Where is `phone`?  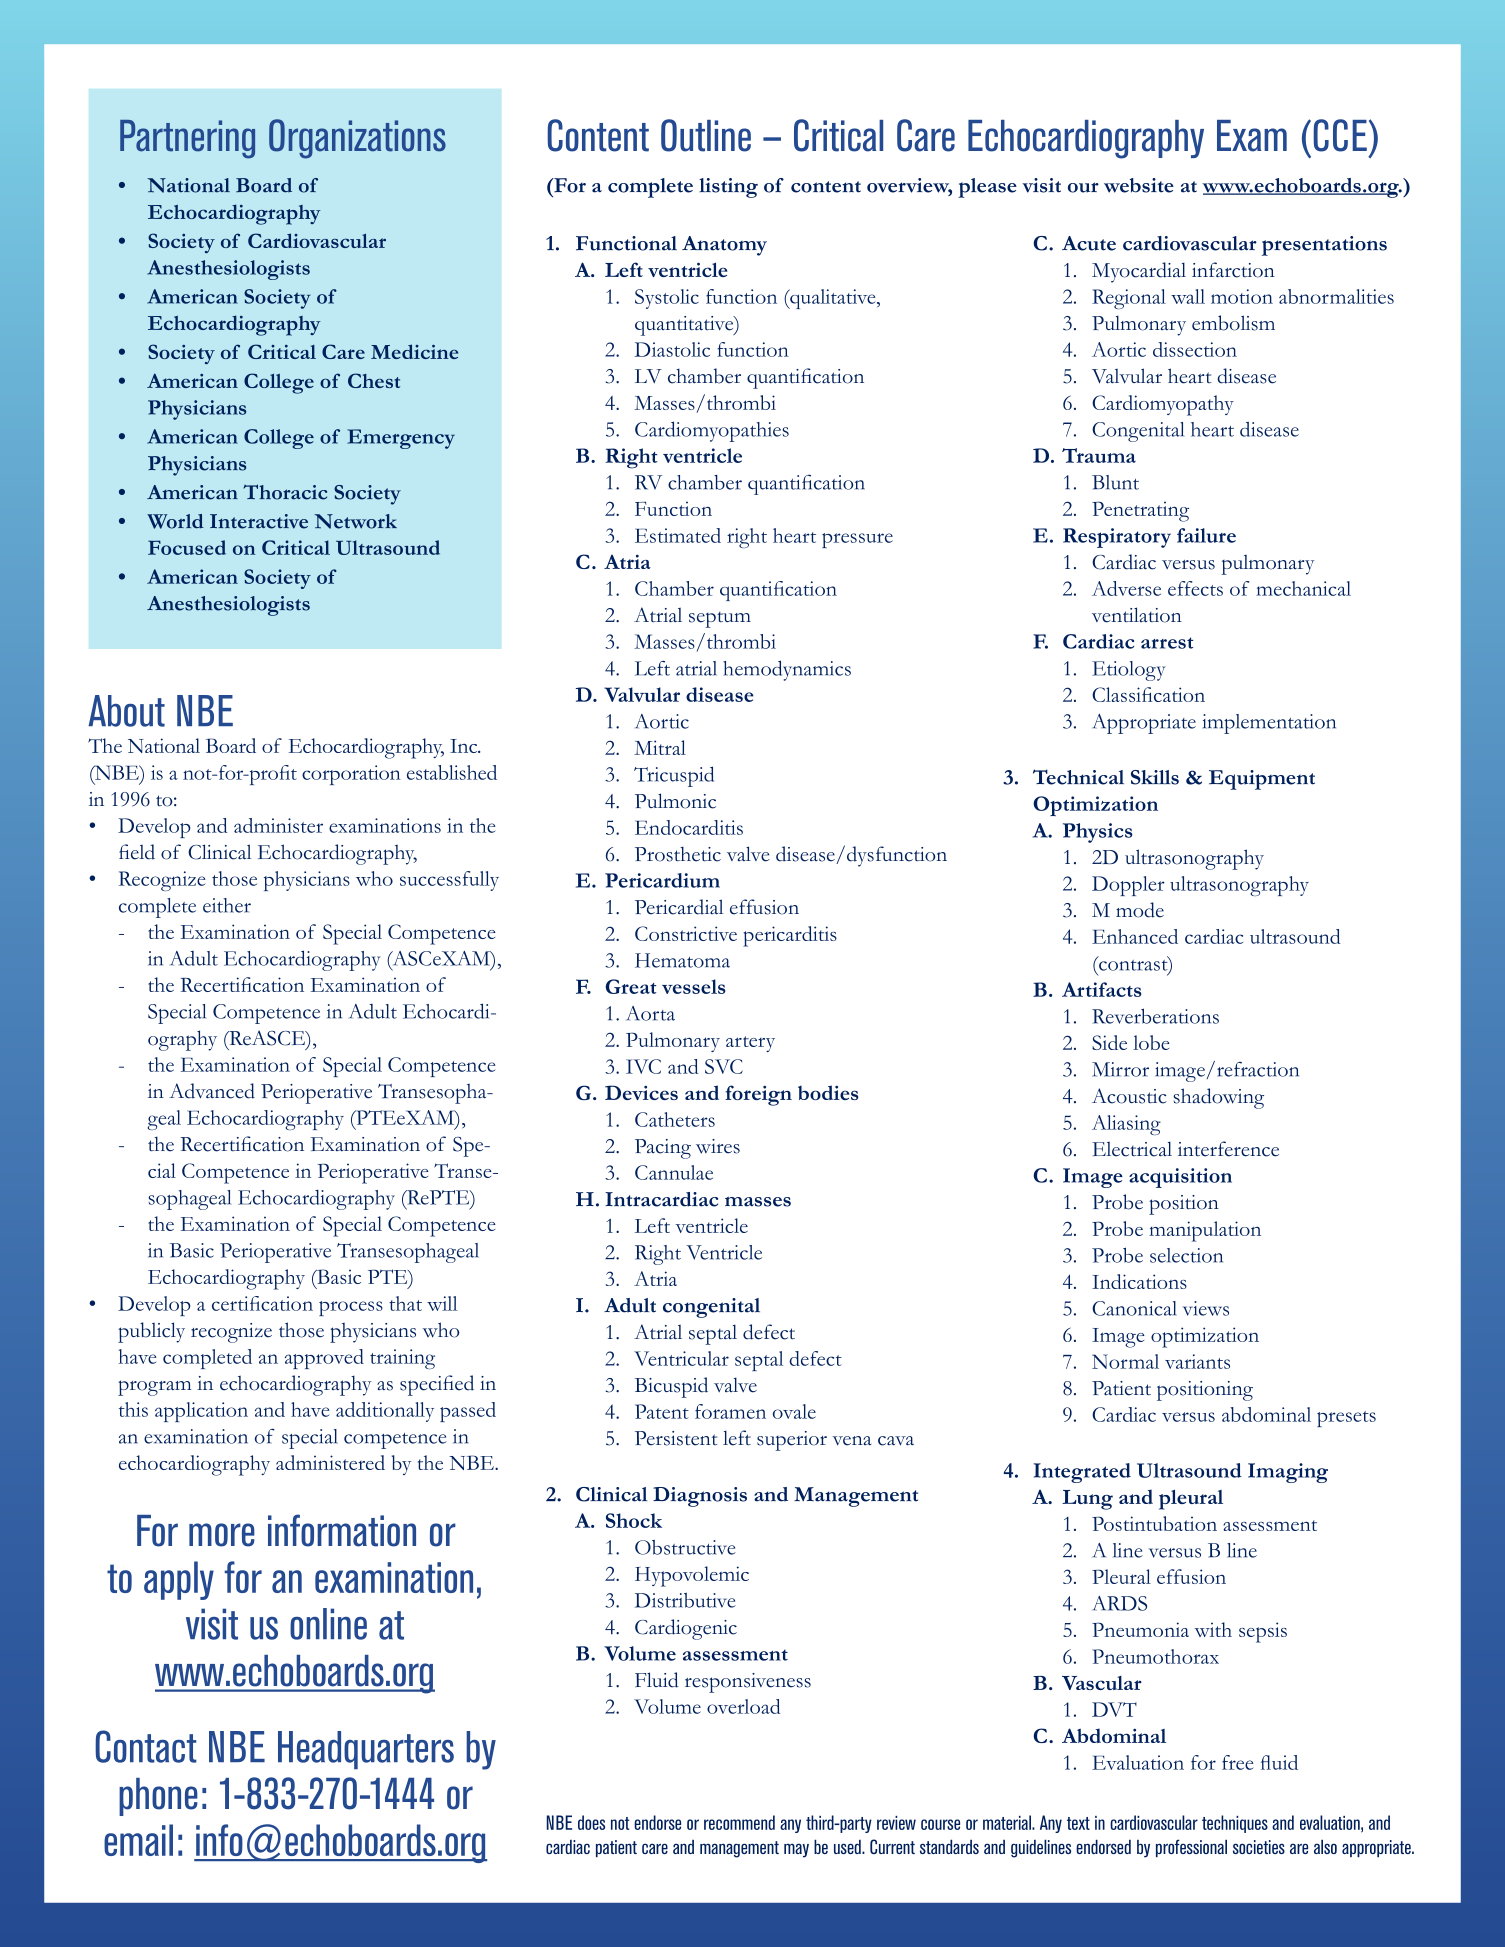
phone is located at coordinates (158, 1797).
